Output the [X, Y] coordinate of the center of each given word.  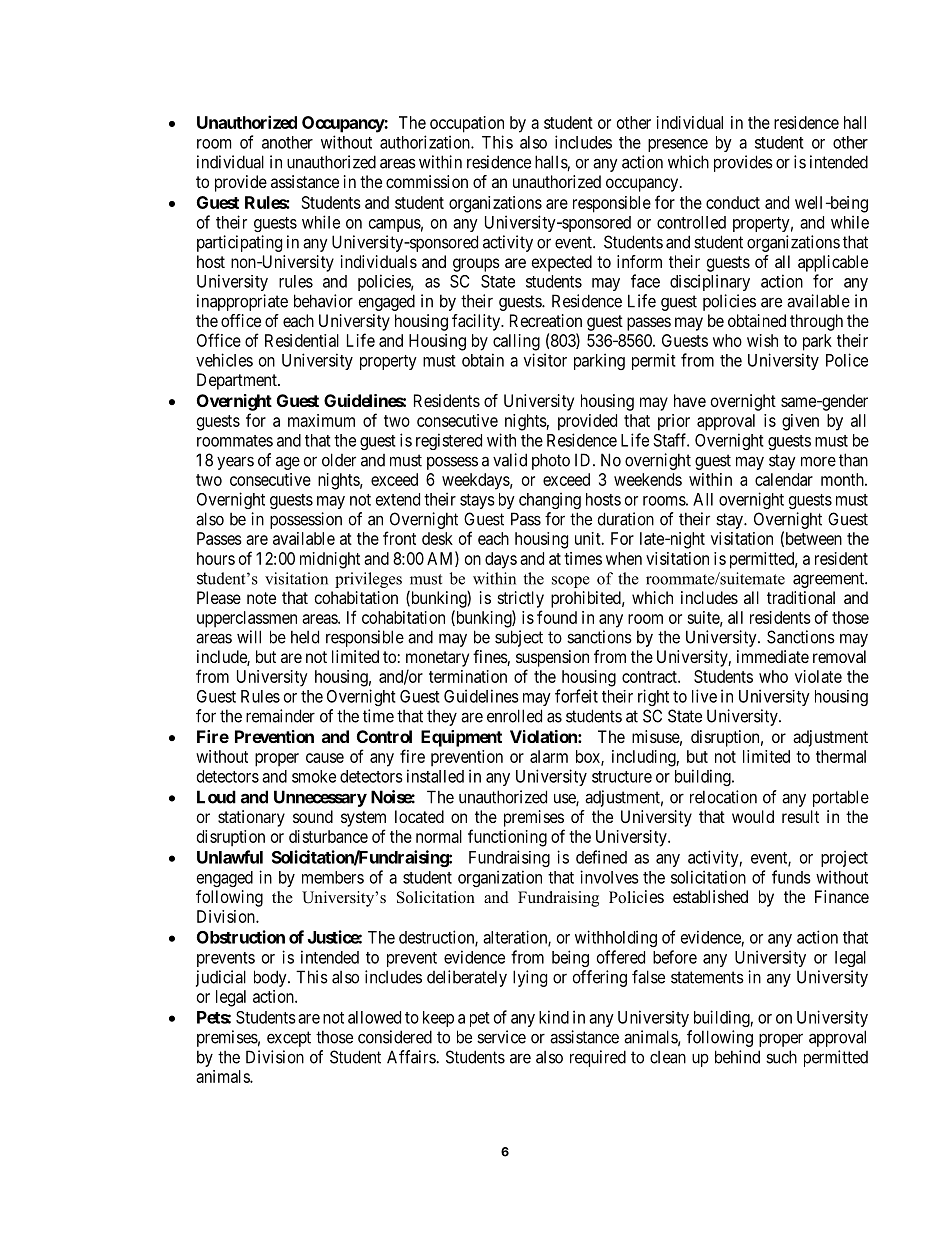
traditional [801, 597]
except [289, 1039]
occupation [467, 124]
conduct [733, 202]
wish [762, 340]
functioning [507, 838]
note [261, 598]
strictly [521, 599]
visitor [545, 360]
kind [554, 1017]
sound [313, 816]
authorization [426, 142]
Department [238, 381]
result [800, 816]
